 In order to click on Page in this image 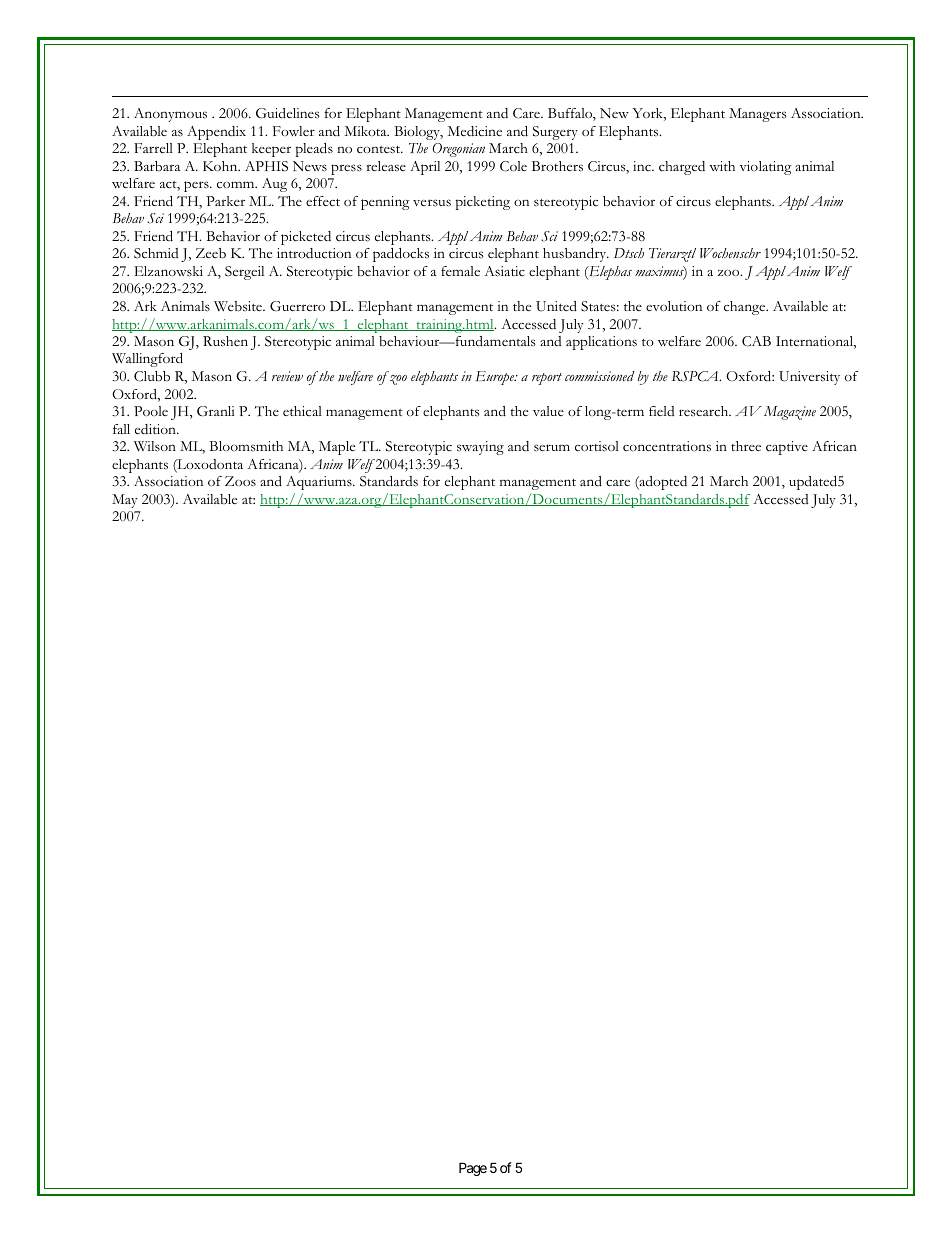, I will do `click(473, 1169)`.
